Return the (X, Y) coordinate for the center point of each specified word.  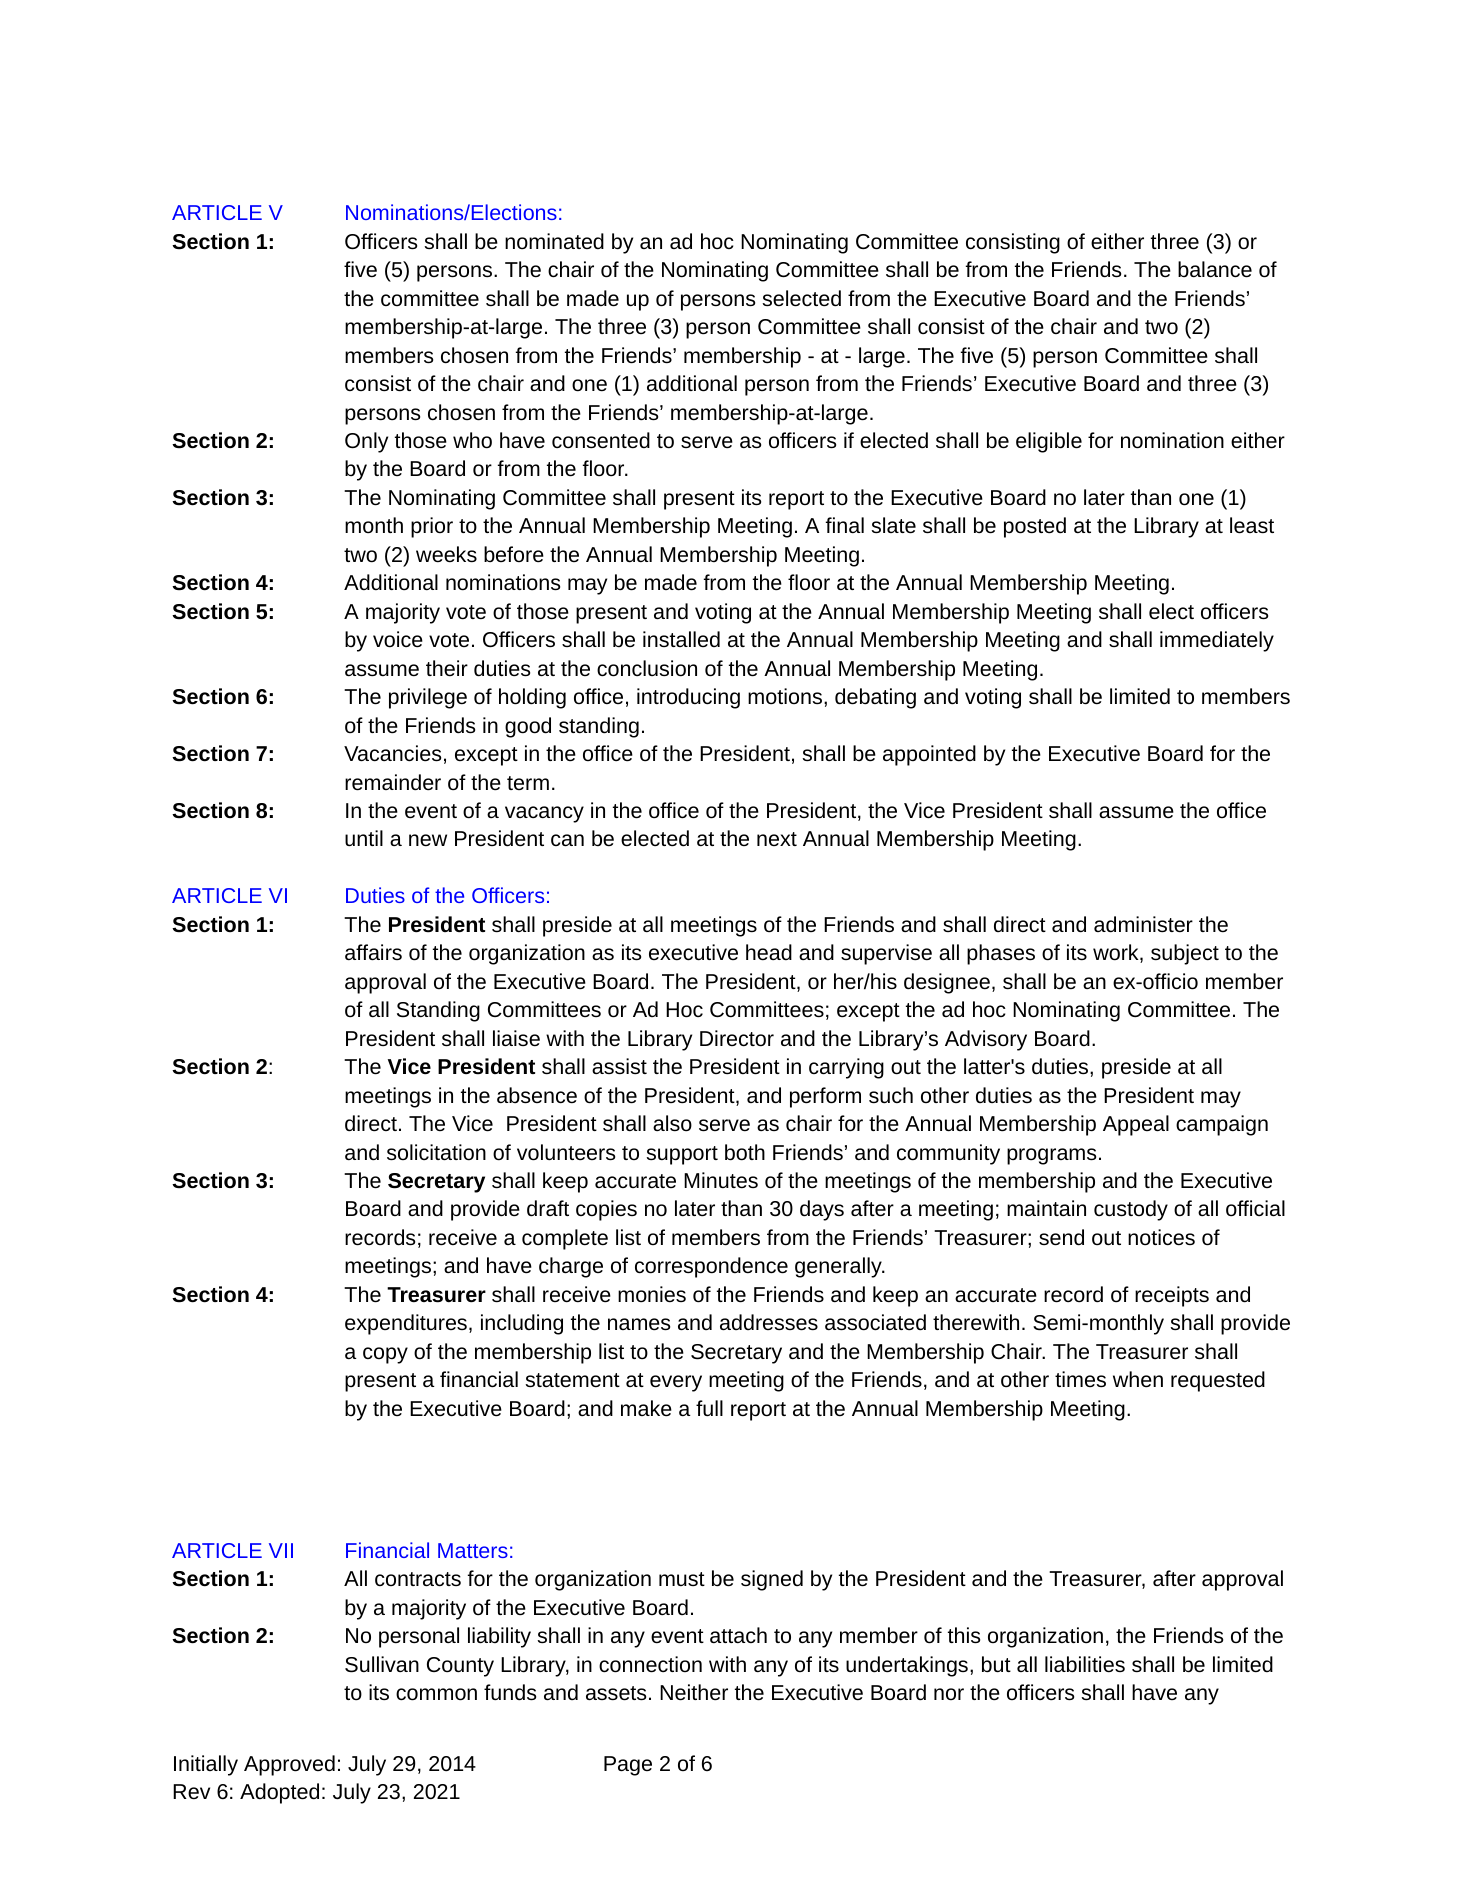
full (709, 1408)
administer (1143, 924)
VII (281, 1550)
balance (1215, 269)
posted (1035, 527)
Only (366, 442)
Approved (289, 1765)
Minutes (721, 1180)
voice (398, 639)
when (1138, 1379)
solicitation (436, 1152)
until (364, 838)
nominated (554, 241)
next (777, 839)
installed (681, 639)
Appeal (1136, 1125)
